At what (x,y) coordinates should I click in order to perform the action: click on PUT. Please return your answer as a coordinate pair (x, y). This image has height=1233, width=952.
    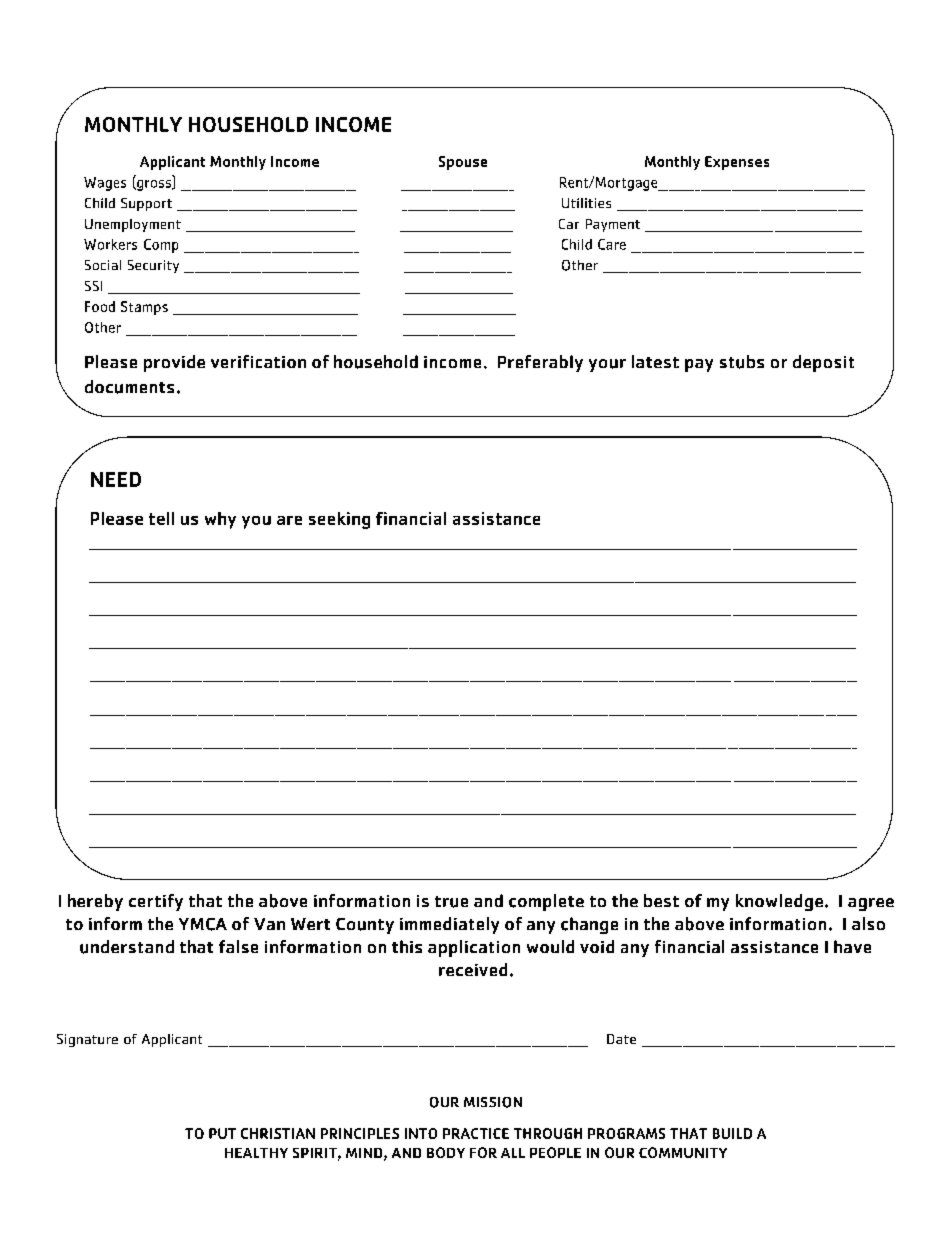
    Looking at the image, I should click on (222, 1133).
